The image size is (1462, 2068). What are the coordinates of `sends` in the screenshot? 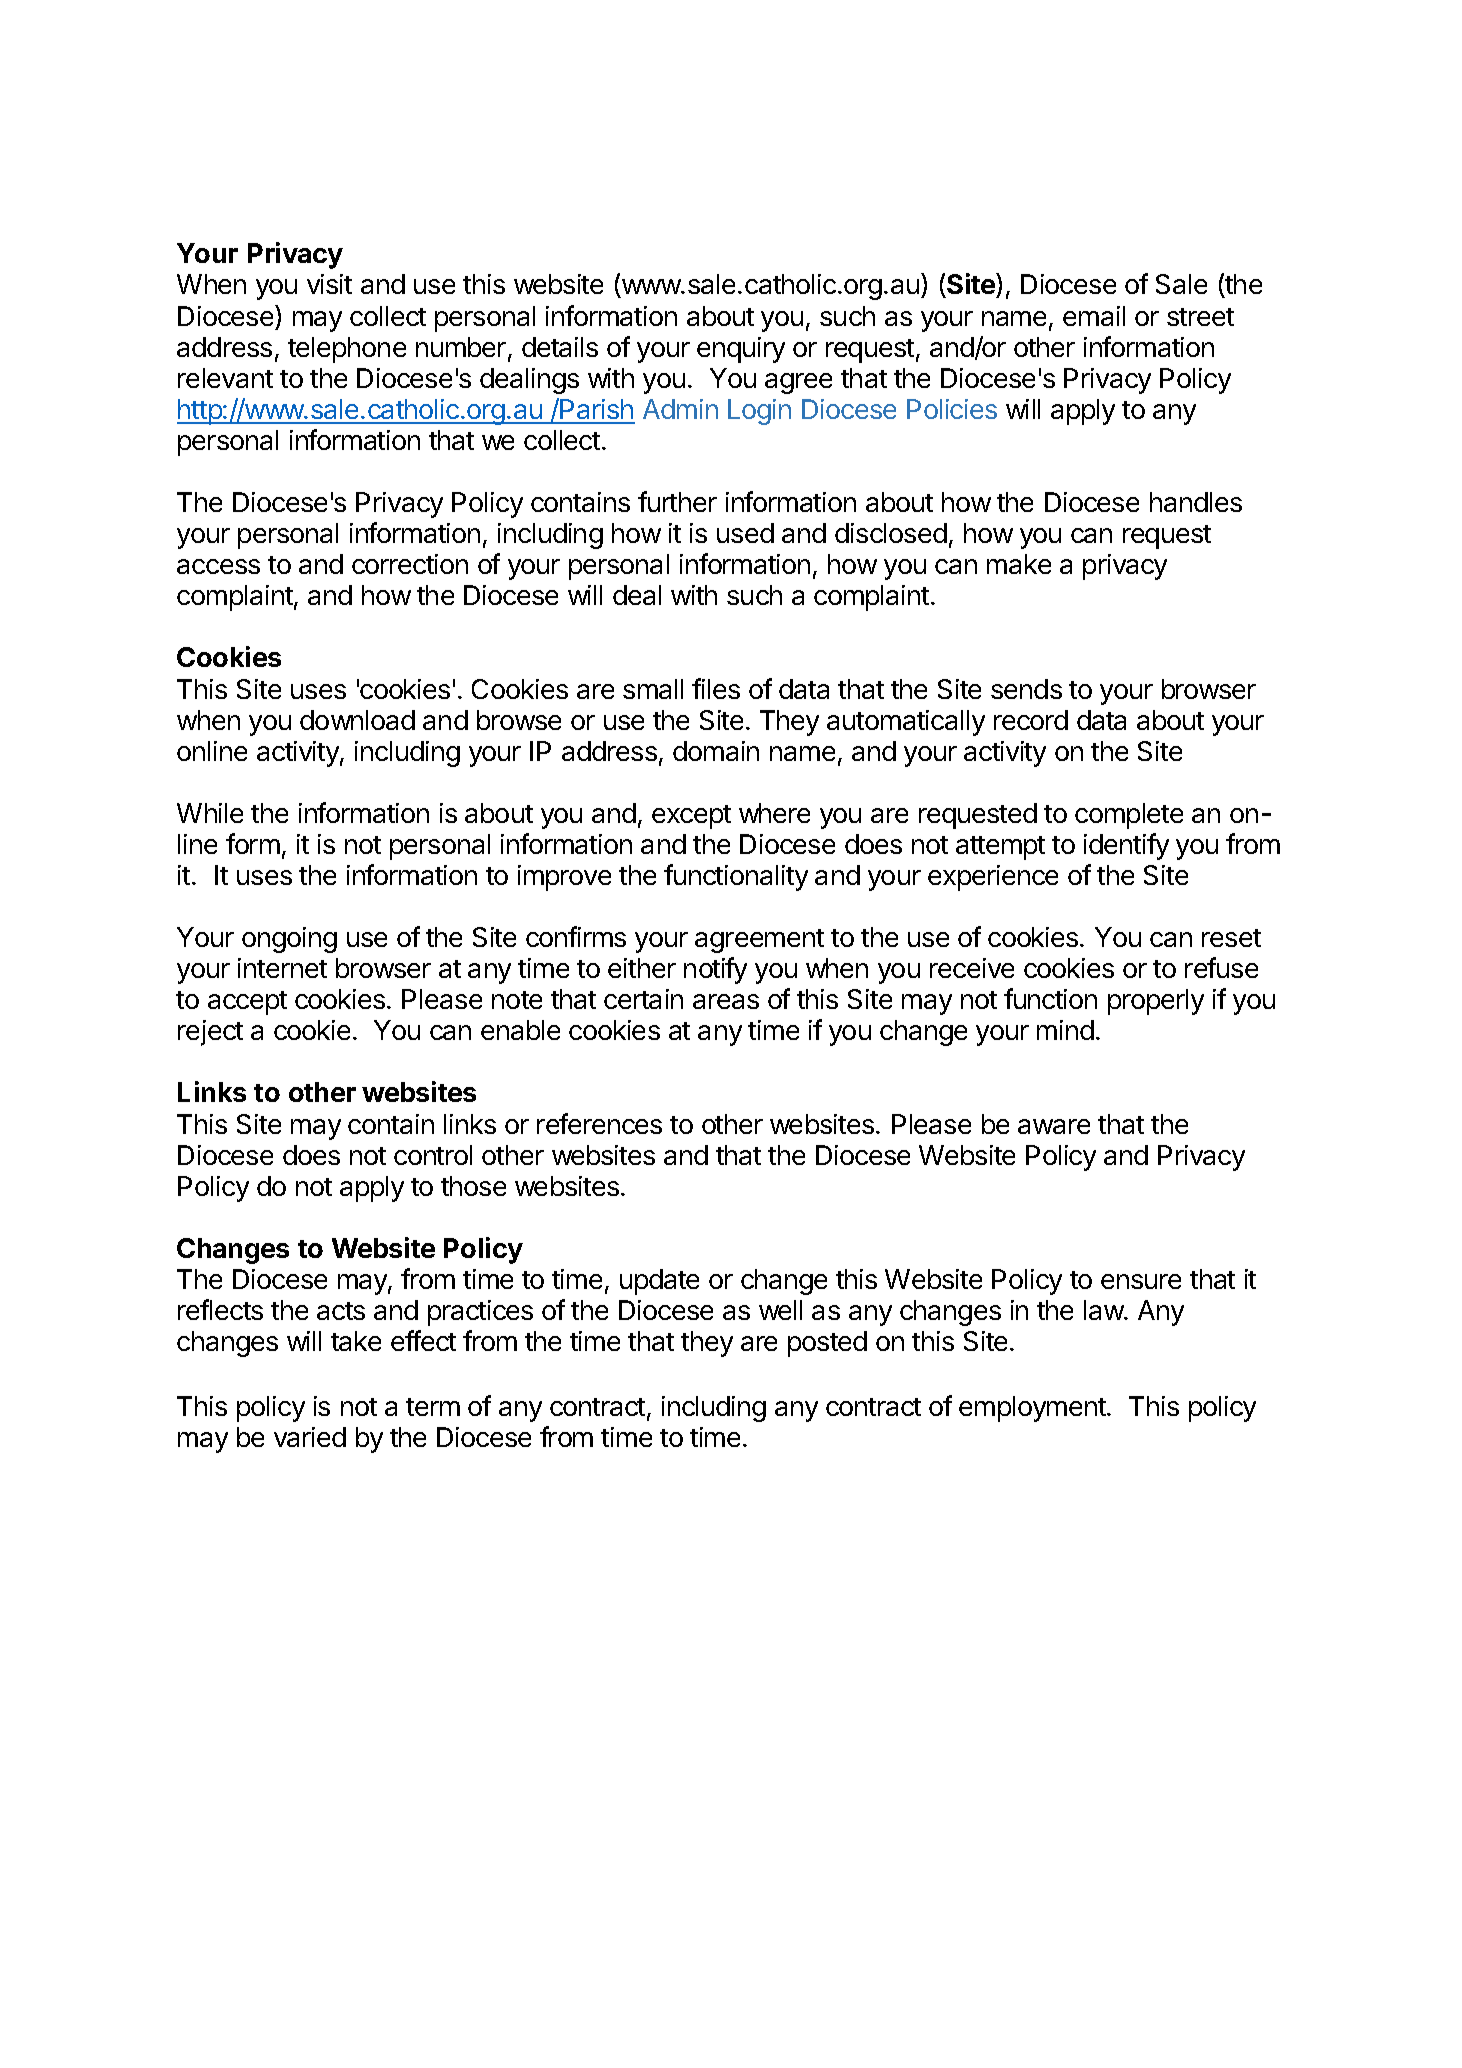 It's located at (1026, 689).
